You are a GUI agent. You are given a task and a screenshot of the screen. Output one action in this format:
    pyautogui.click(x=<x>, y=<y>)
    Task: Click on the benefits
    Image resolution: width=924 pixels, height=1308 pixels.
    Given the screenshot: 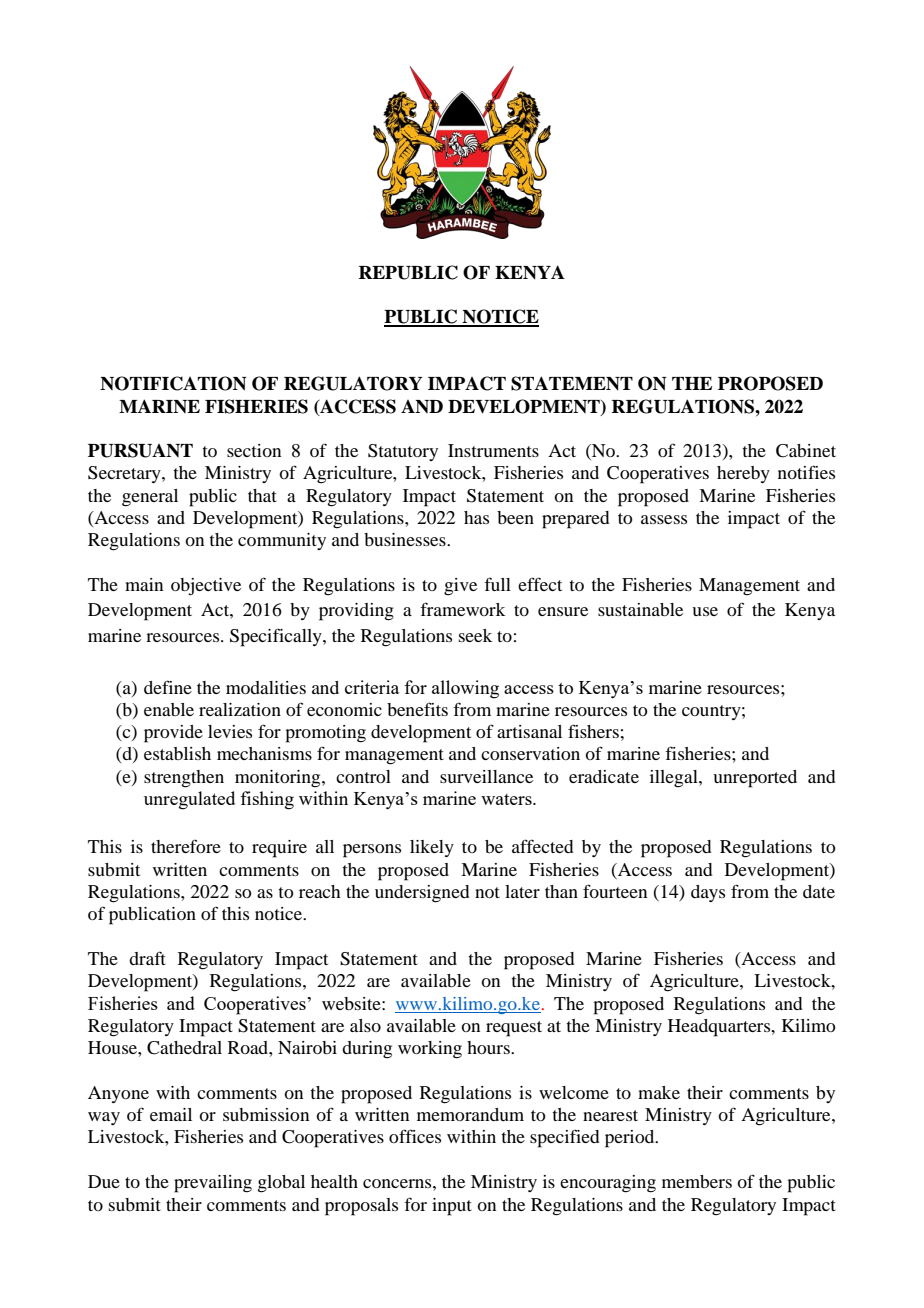 What is the action you would take?
    pyautogui.click(x=417, y=709)
